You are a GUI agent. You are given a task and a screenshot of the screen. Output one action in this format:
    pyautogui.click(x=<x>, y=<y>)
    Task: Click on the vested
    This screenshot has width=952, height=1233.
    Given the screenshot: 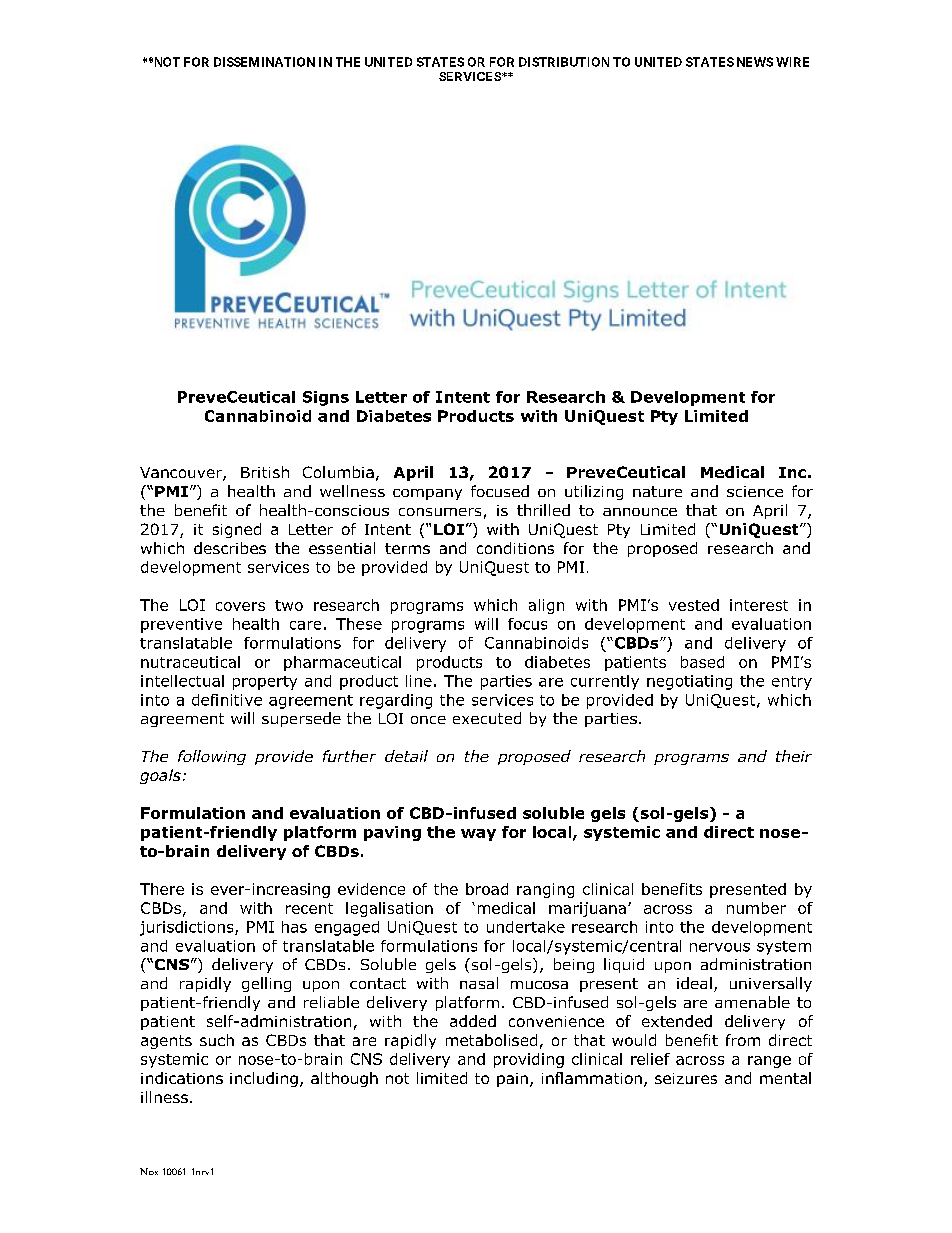 What is the action you would take?
    pyautogui.click(x=694, y=605)
